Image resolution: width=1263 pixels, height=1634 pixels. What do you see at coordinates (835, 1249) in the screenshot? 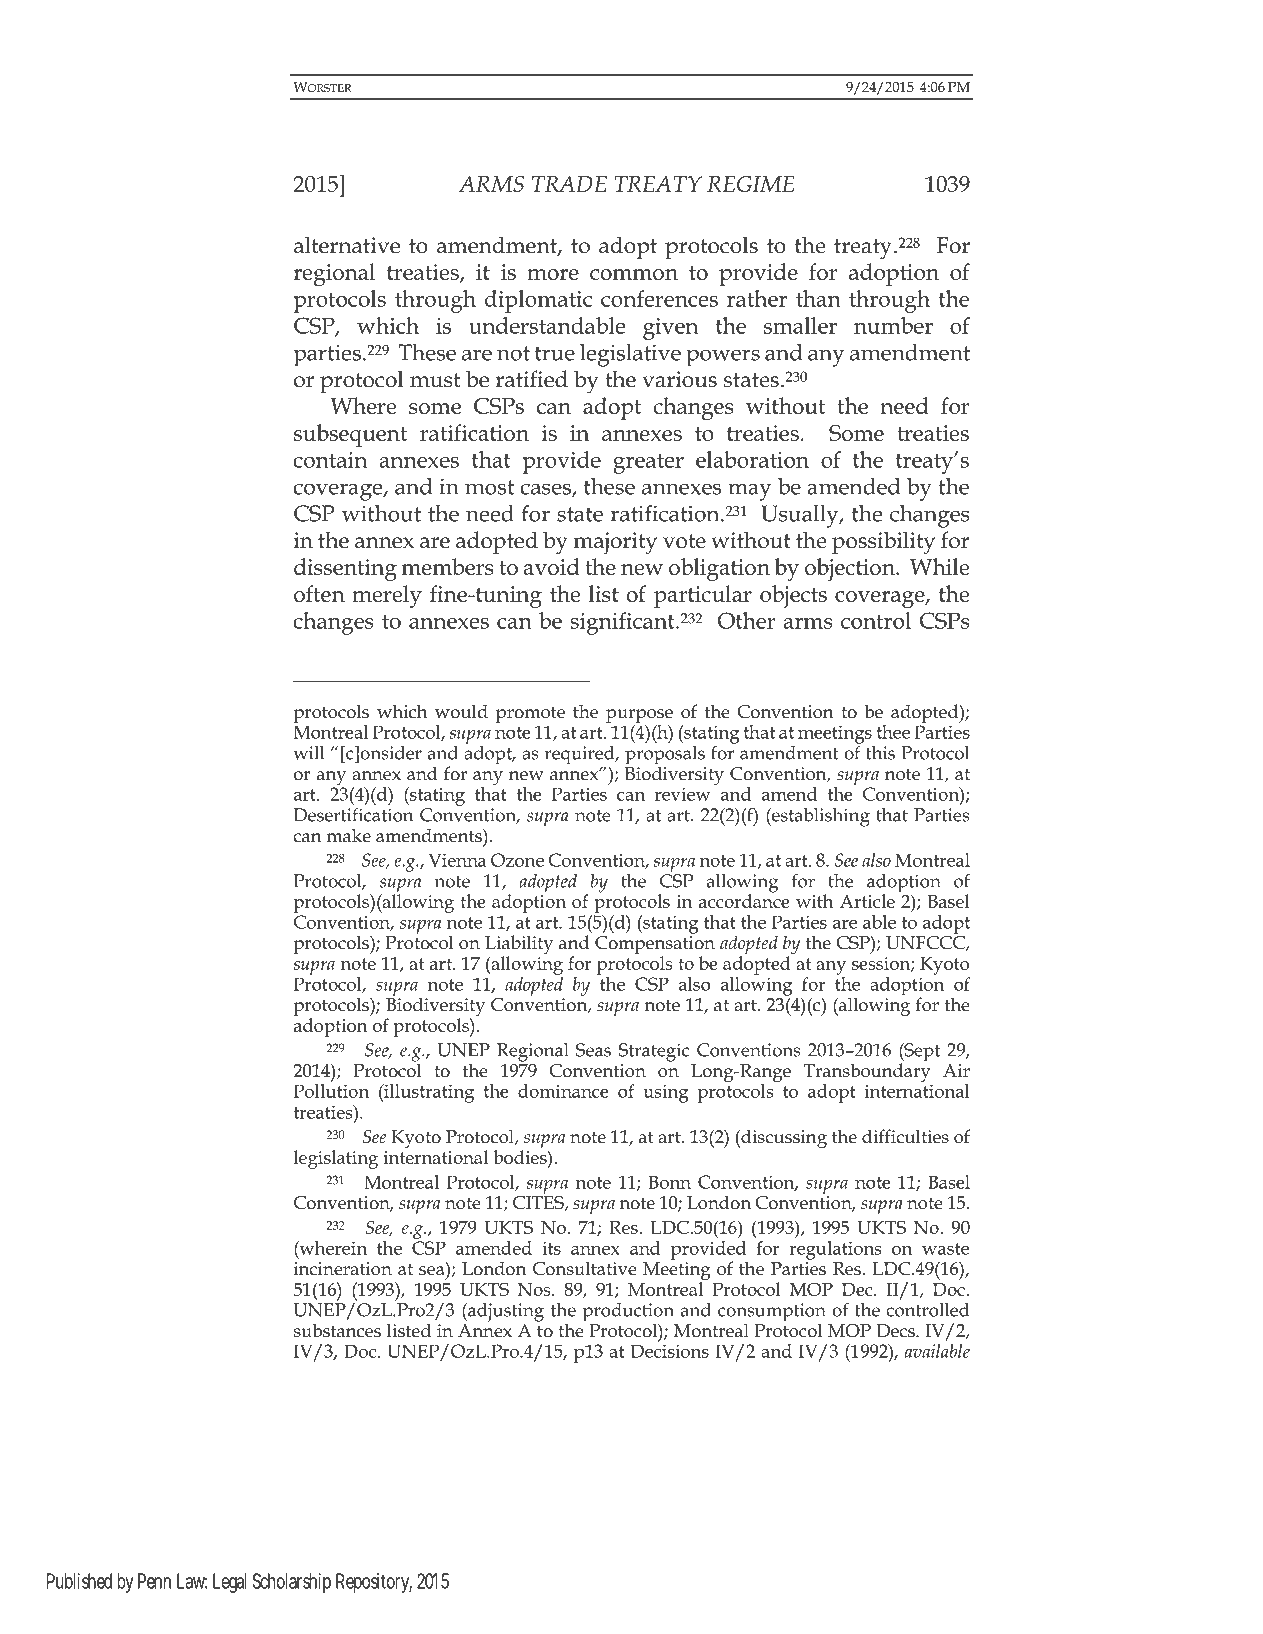
I see `regulations` at bounding box center [835, 1249].
